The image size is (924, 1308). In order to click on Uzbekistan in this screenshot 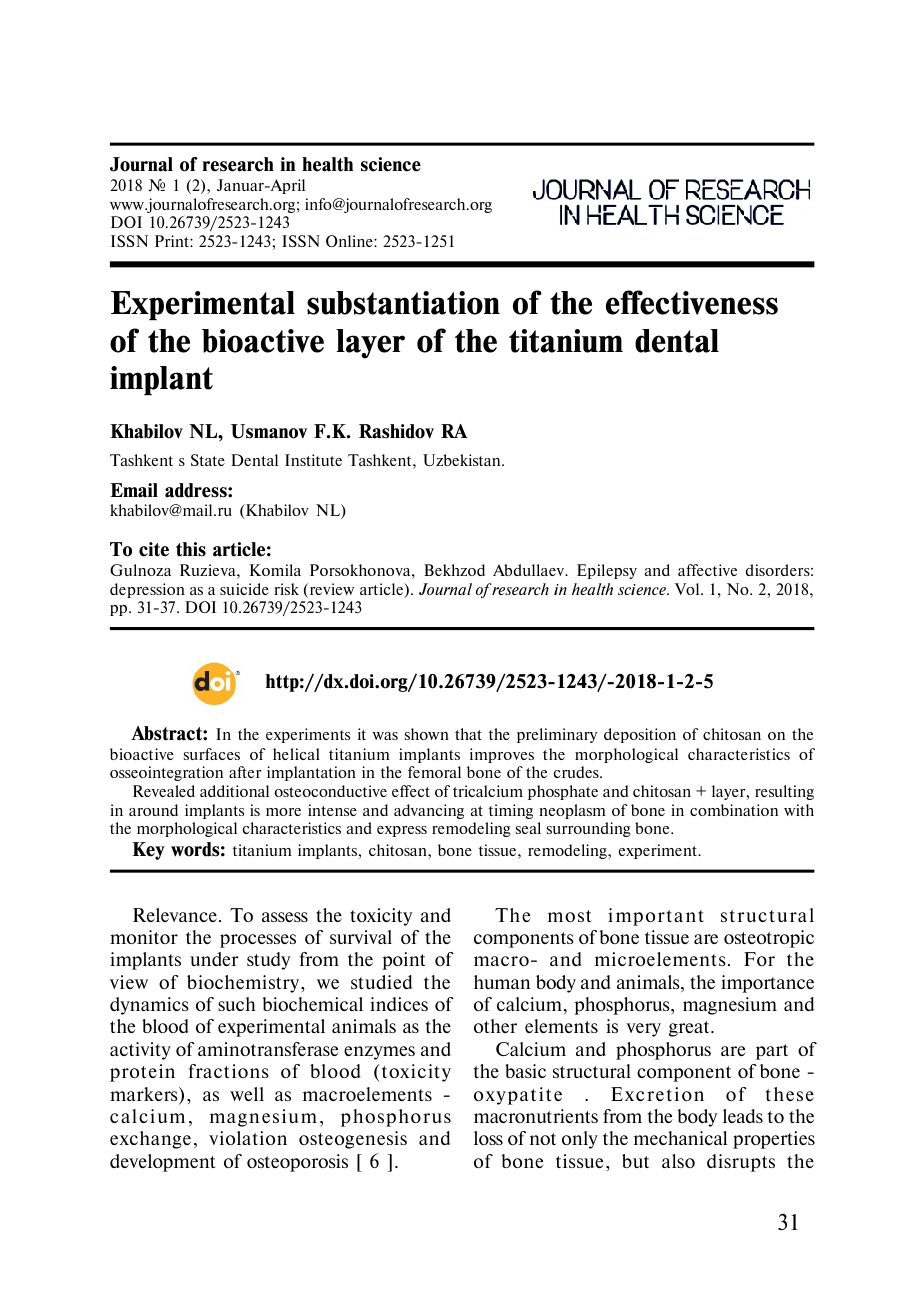, I will do `click(463, 460)`.
